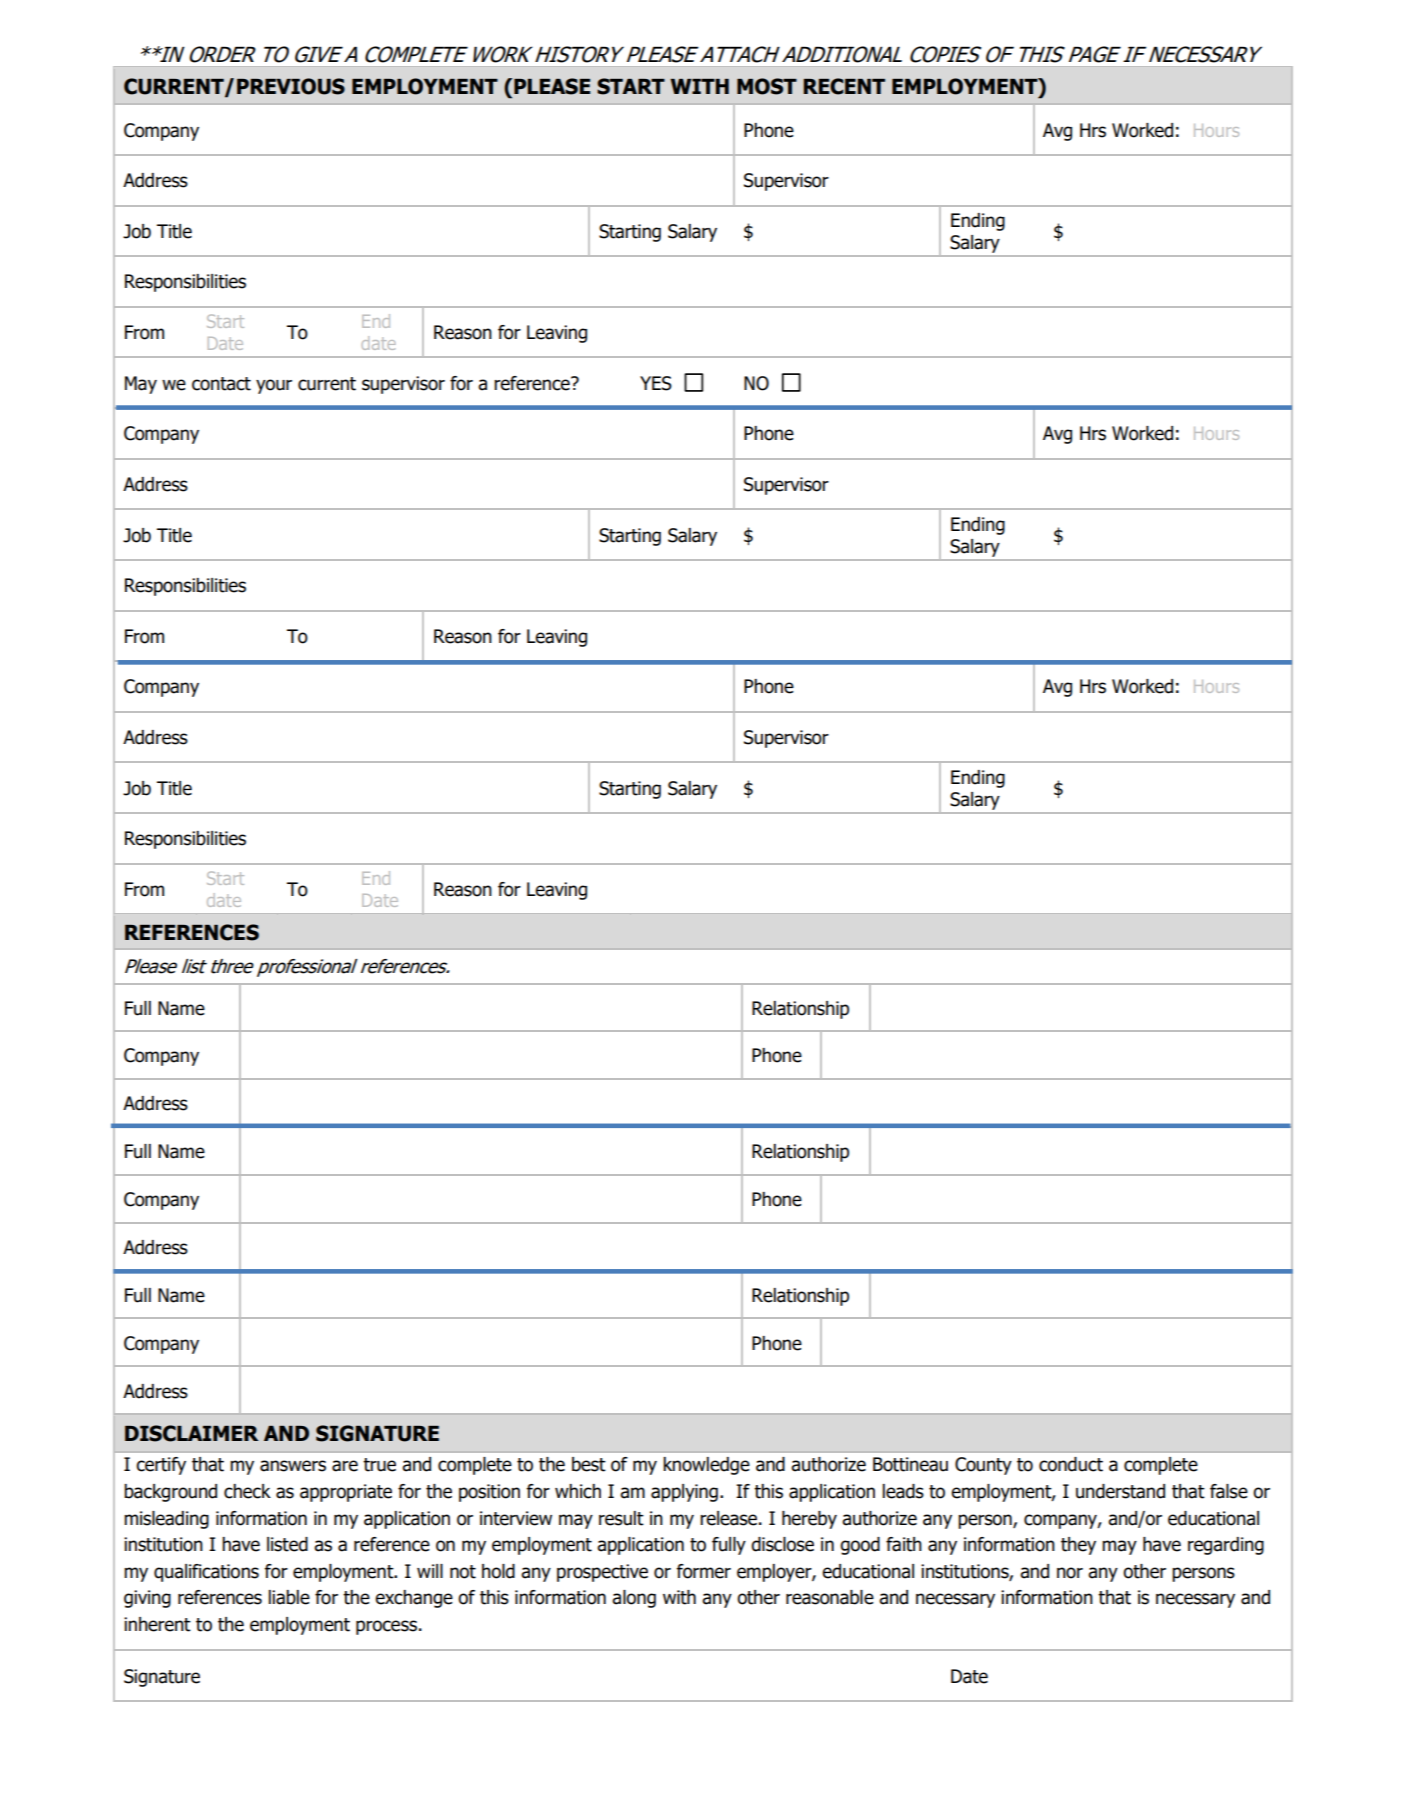 The width and height of the screenshot is (1405, 1818). What do you see at coordinates (289, 1597) in the screenshot?
I see `liable` at bounding box center [289, 1597].
